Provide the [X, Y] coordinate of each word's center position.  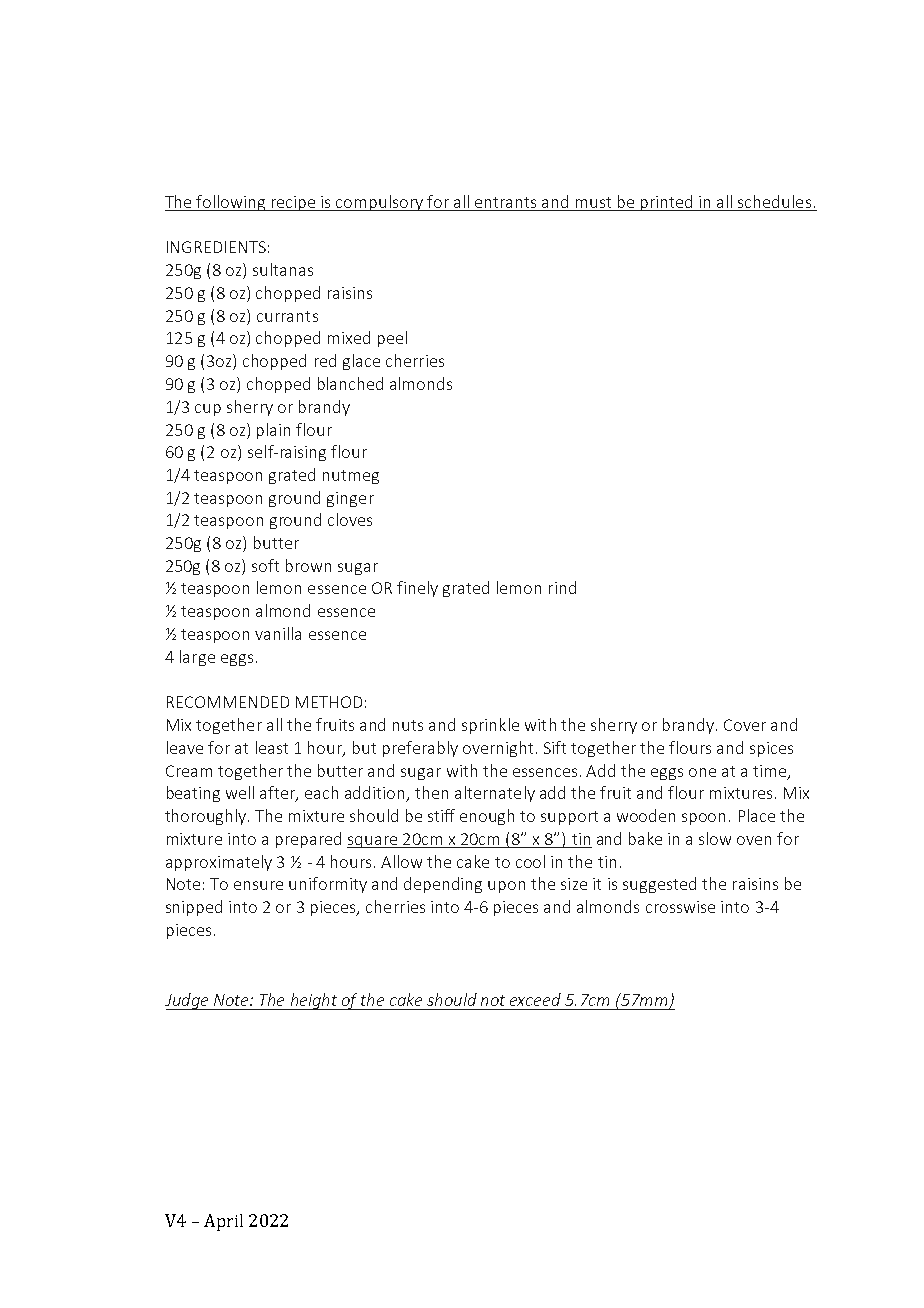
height [313, 1001]
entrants [505, 202]
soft [265, 565]
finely [417, 589]
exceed [535, 999]
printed [667, 203]
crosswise [680, 907]
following [231, 203]
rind [562, 587]
